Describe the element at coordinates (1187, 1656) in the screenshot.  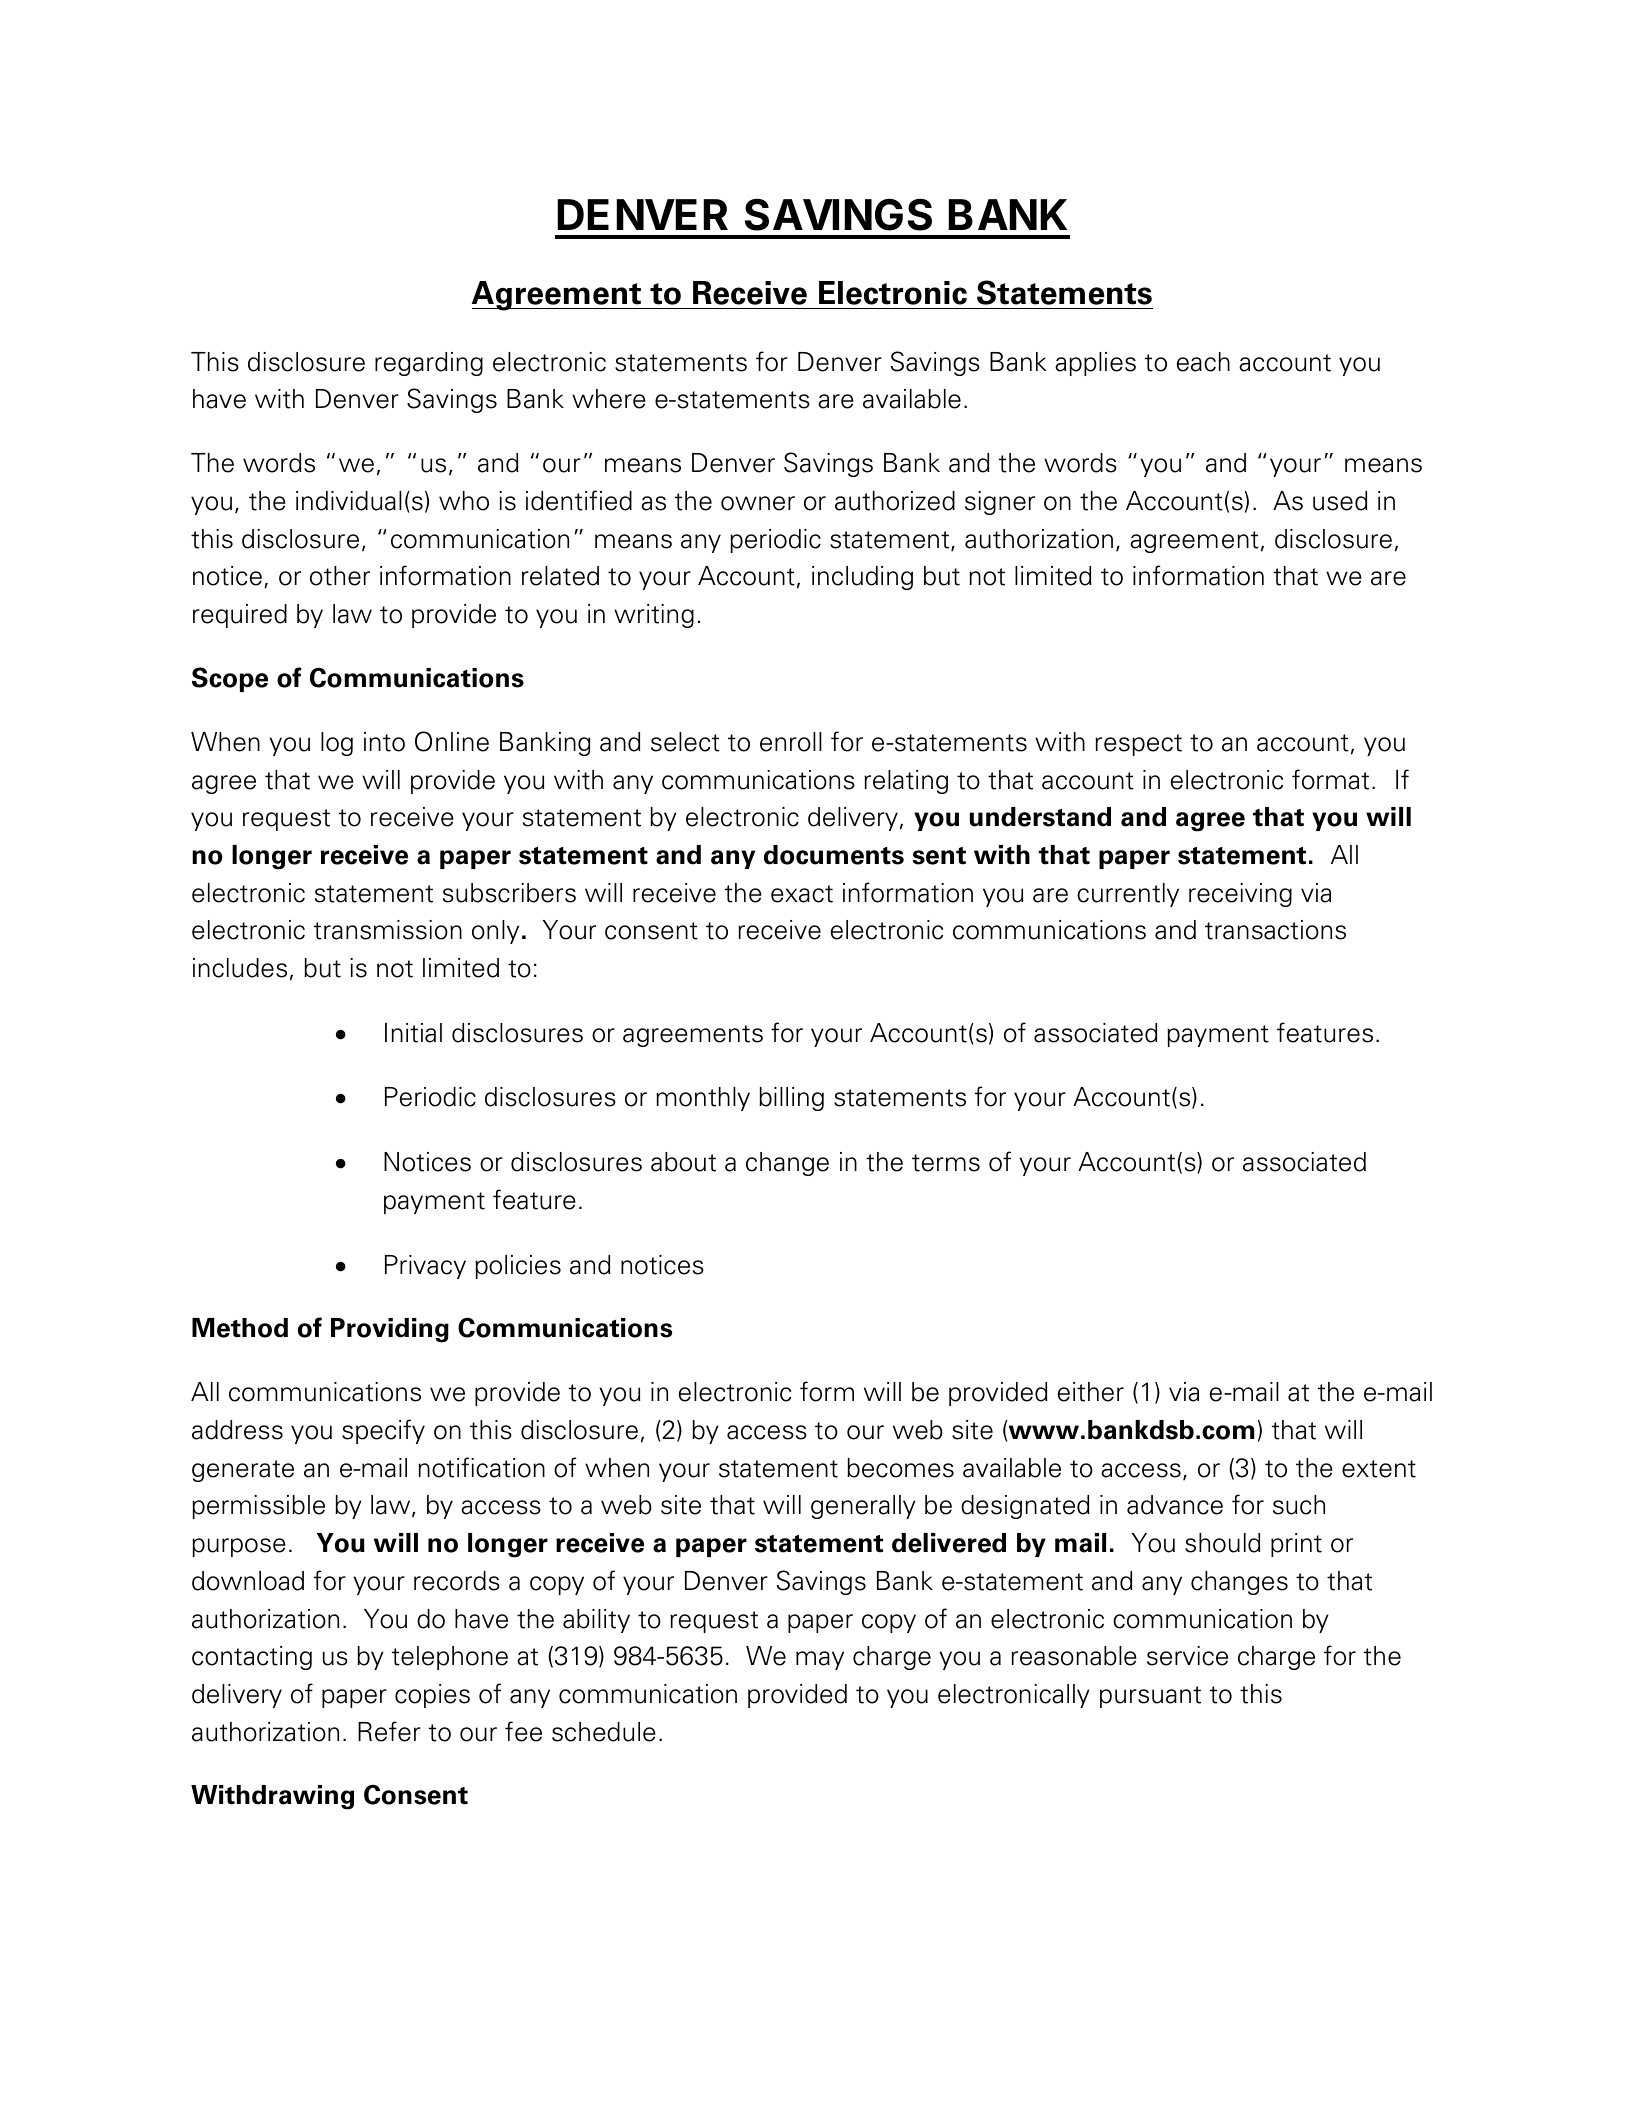
I see `service` at that location.
